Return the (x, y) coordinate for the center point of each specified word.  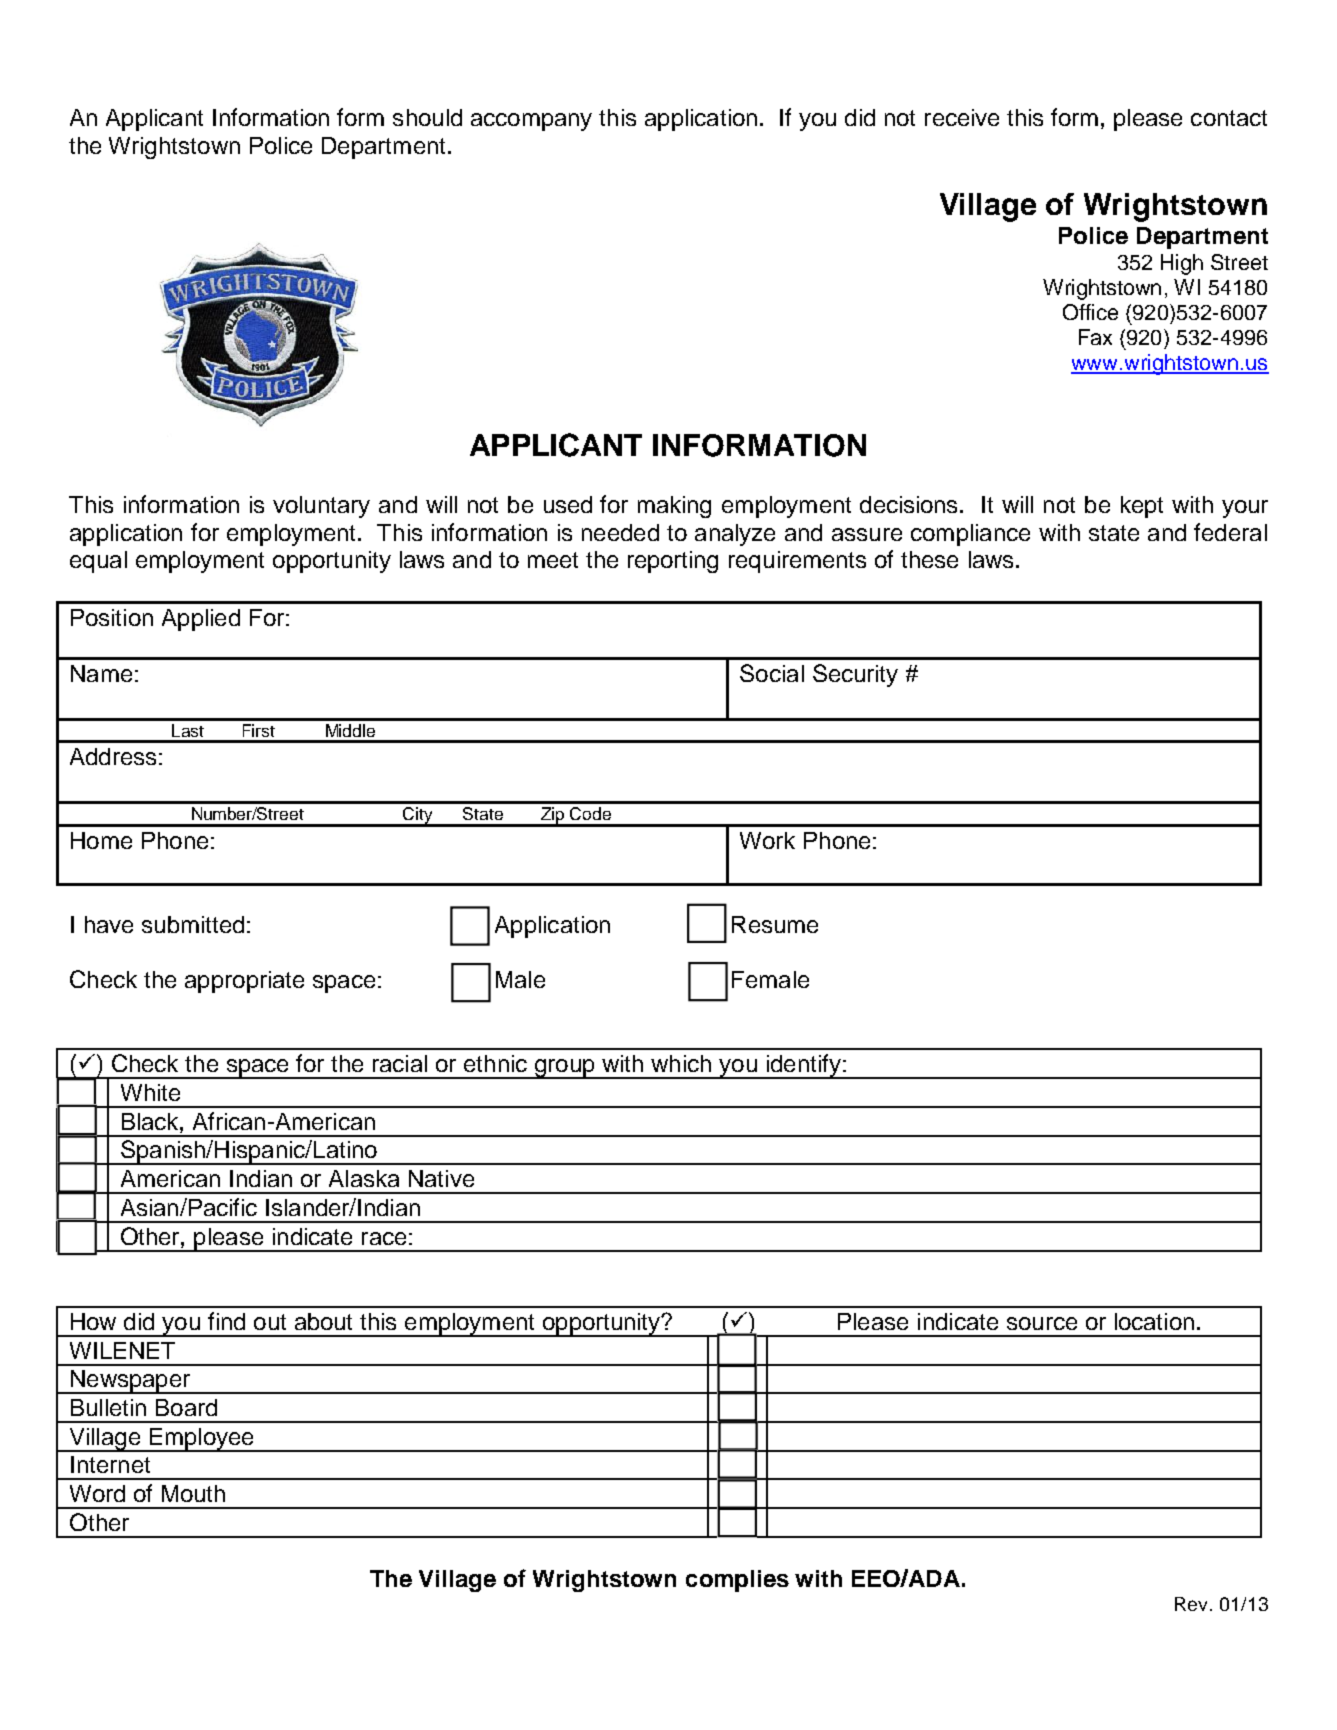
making (674, 507)
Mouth (193, 1493)
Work (767, 840)
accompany (531, 122)
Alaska (364, 1178)
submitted (193, 924)
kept (1142, 507)
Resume (775, 924)
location (1154, 1321)
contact (1229, 118)
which (681, 1063)
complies (737, 1581)
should (427, 117)
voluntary (321, 507)
